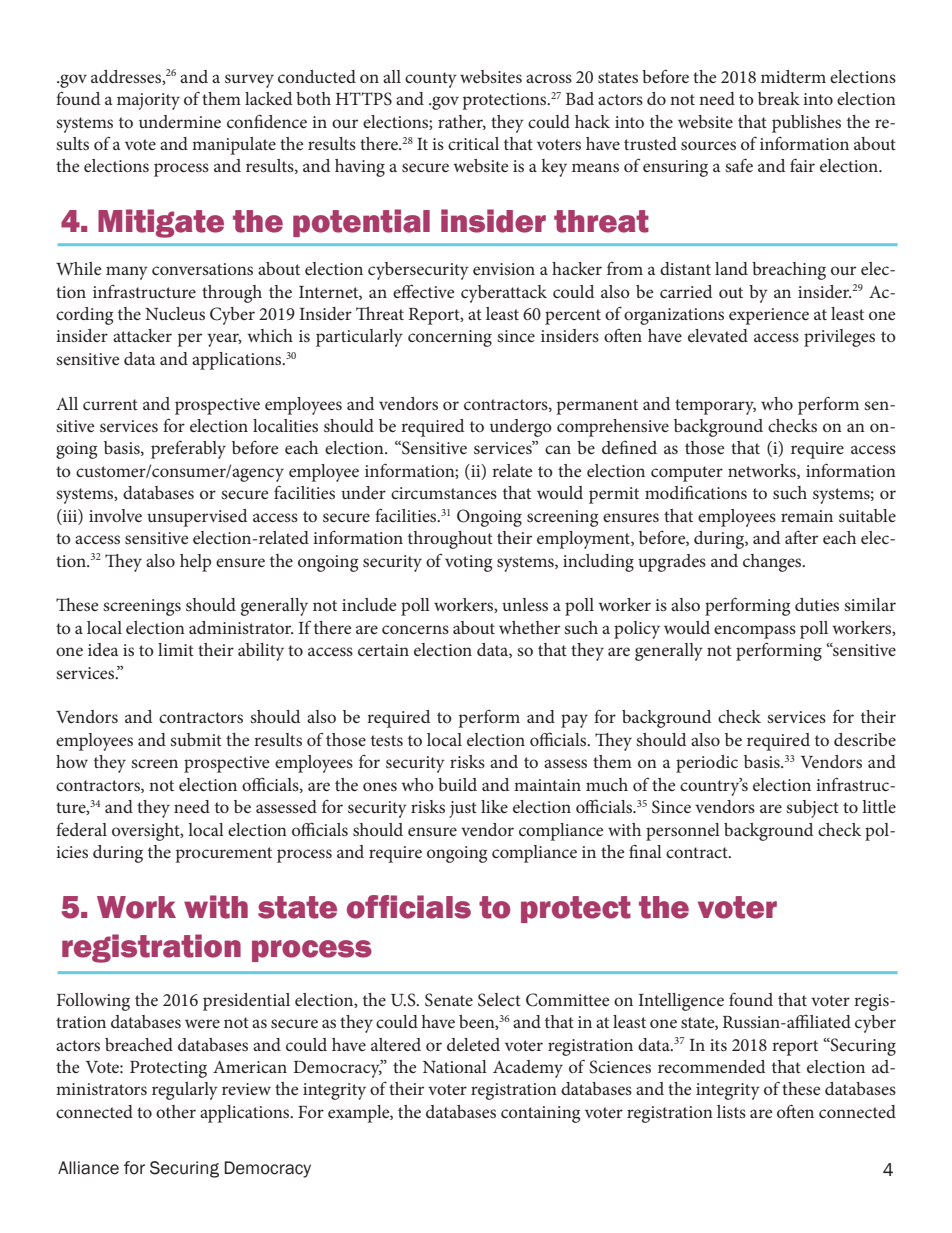 The width and height of the page is (952, 1233). What do you see at coordinates (715, 407) in the page?
I see `temporary` at bounding box center [715, 407].
